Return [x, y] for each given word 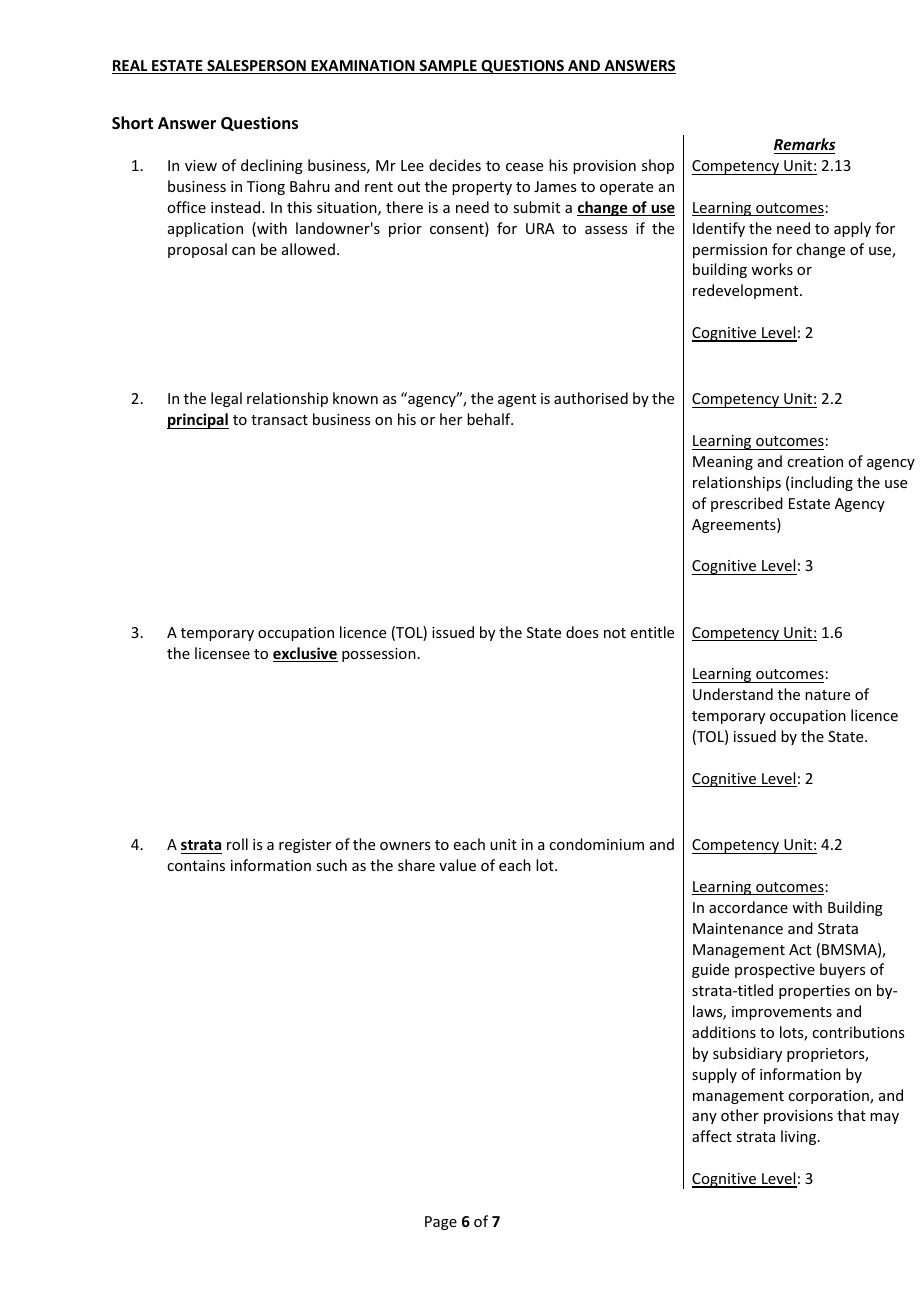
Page [441, 1223]
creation [815, 461]
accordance [748, 907]
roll [237, 844]
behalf [490, 419]
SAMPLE [448, 67]
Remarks [804, 144]
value [457, 865]
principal [198, 421]
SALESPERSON [256, 67]
